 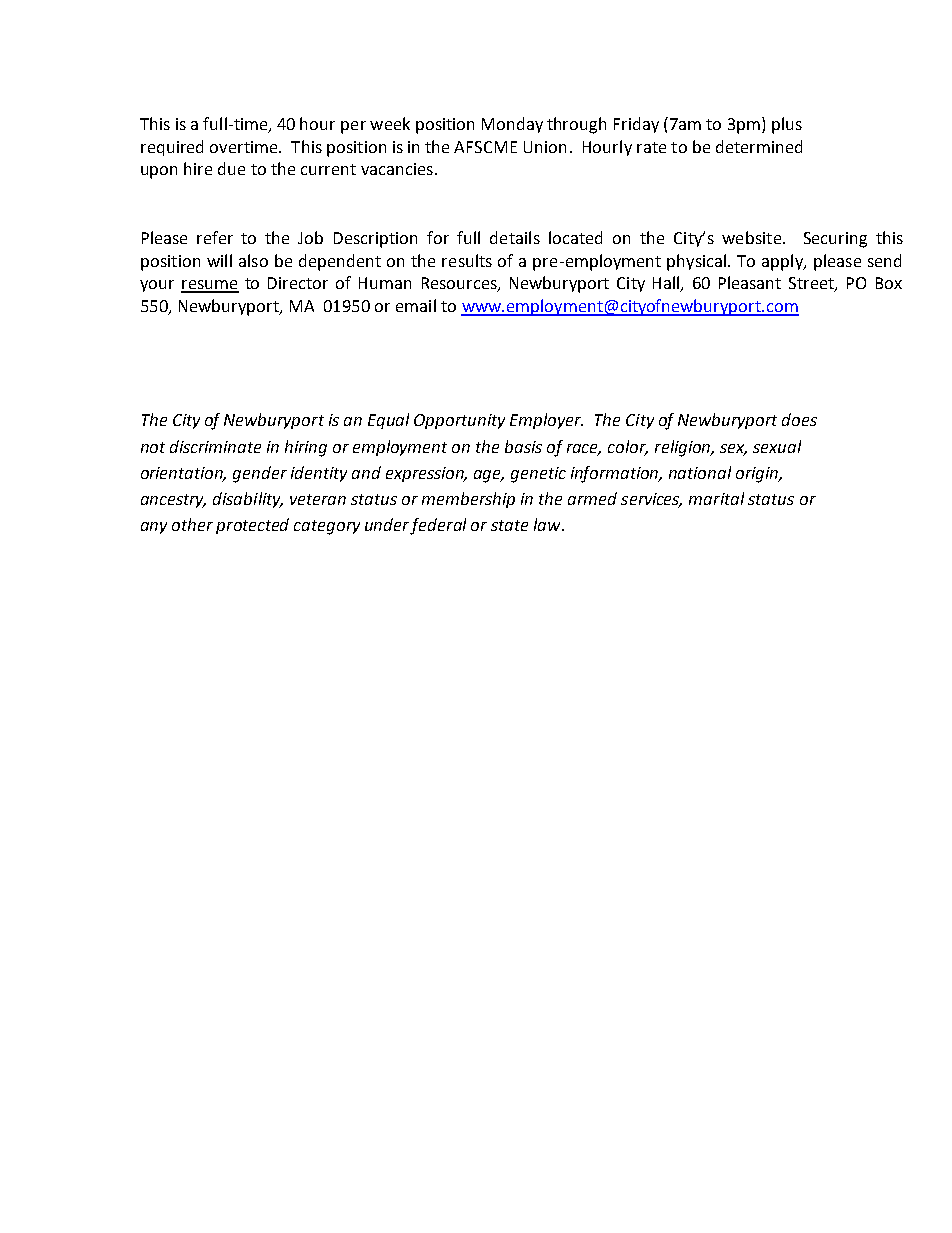 I want to click on protected, so click(x=252, y=526).
